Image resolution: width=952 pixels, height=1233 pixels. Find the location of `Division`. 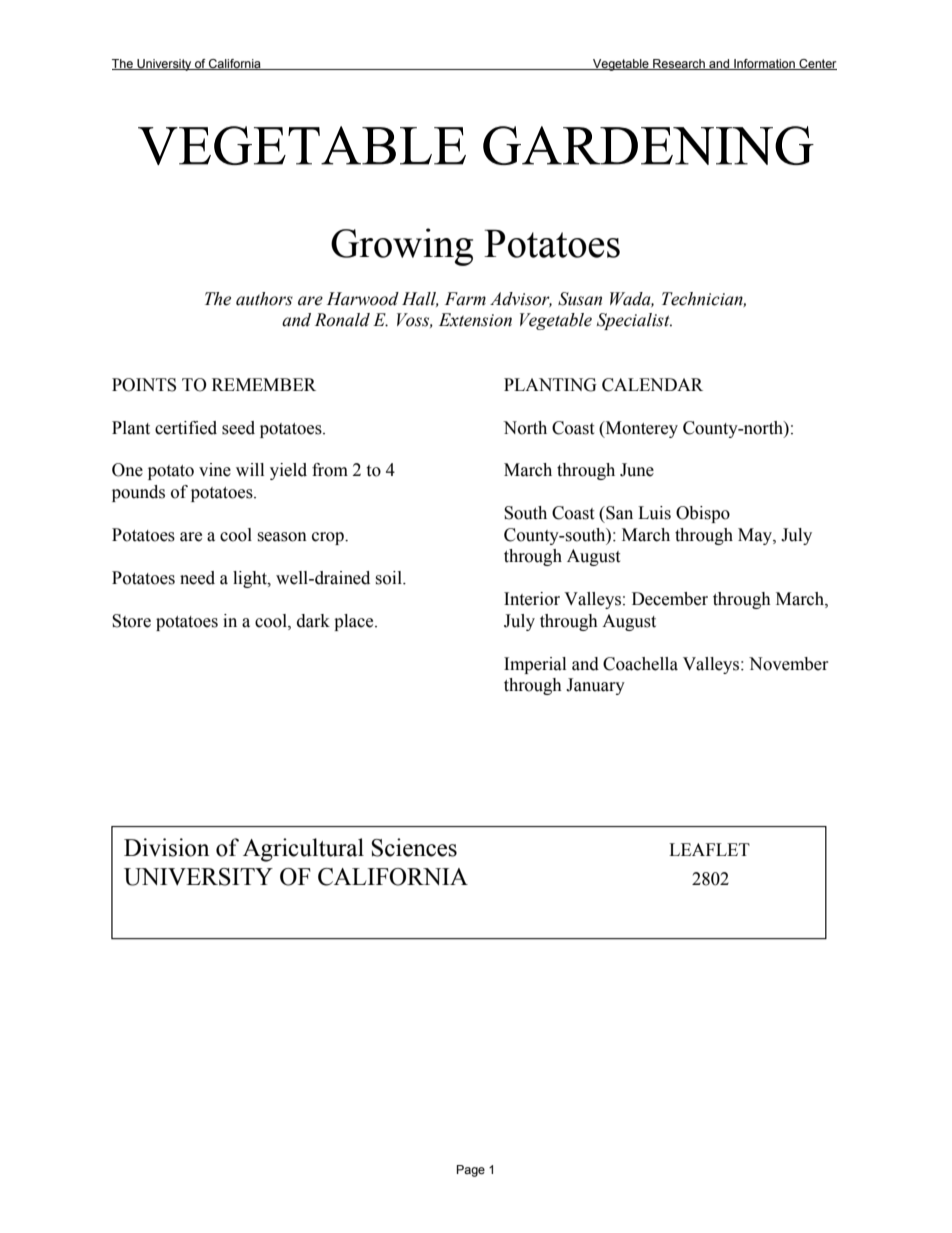

Division is located at coordinates (166, 847).
